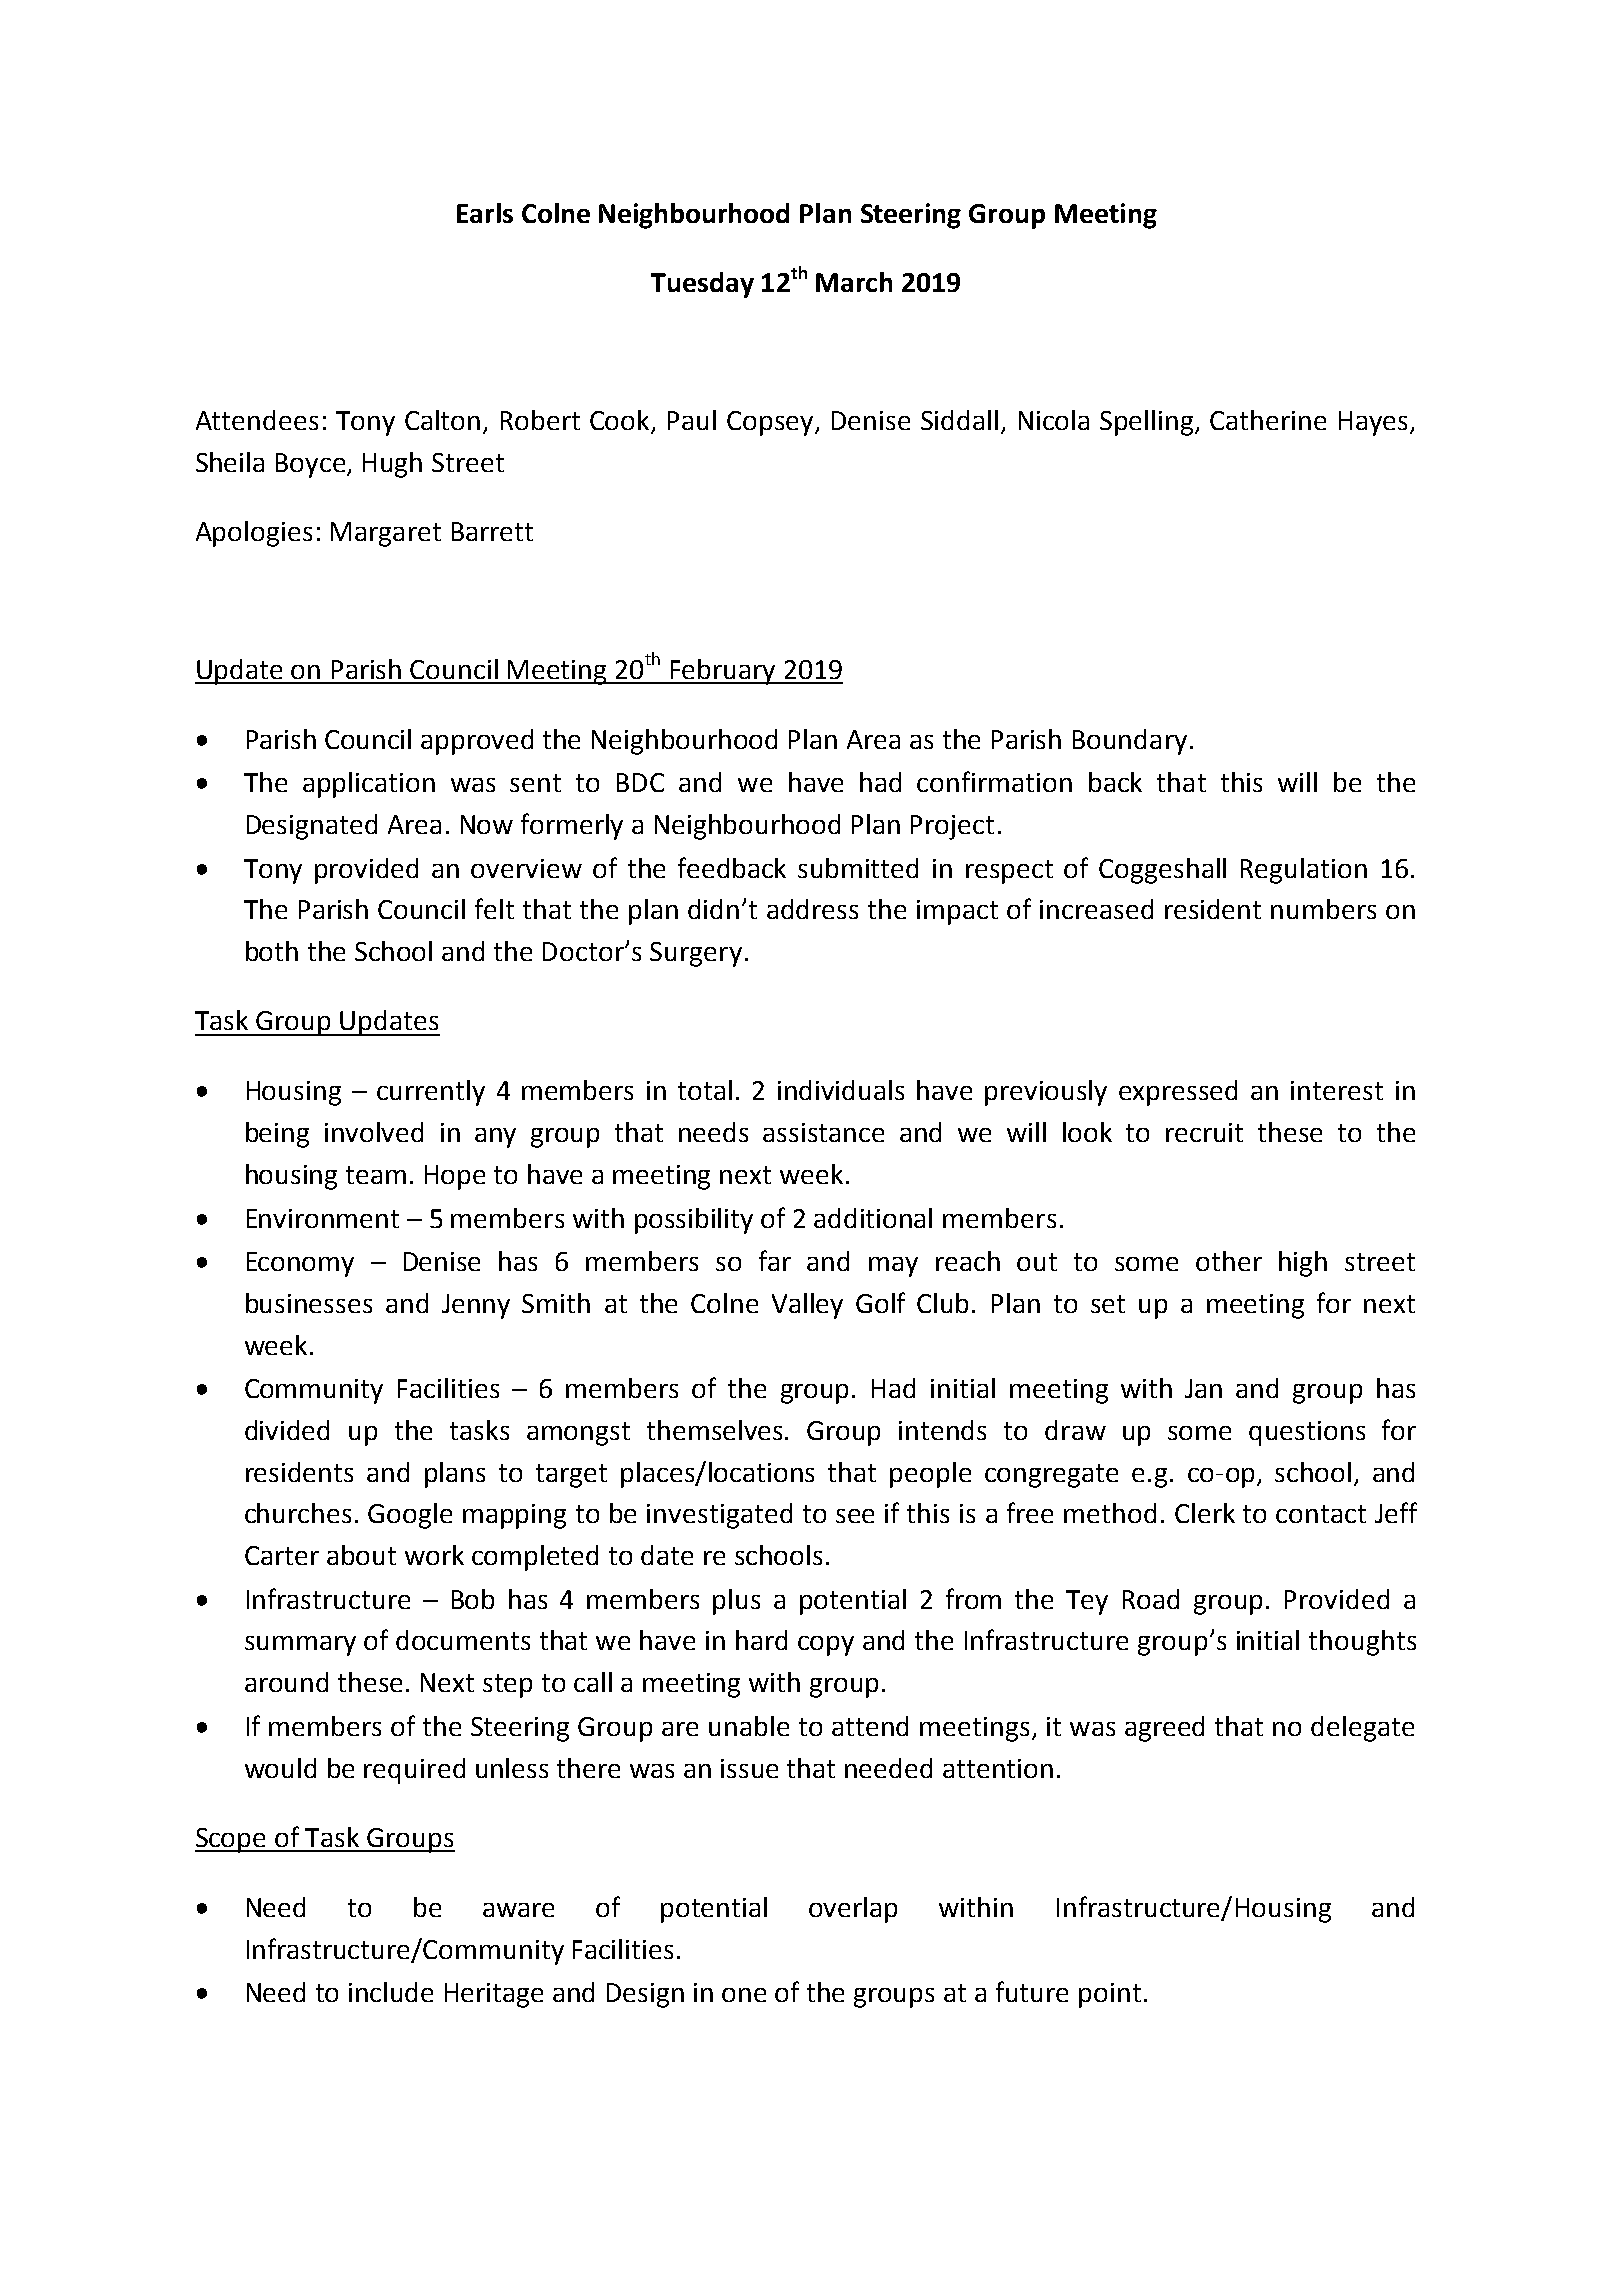 Image resolution: width=1612 pixels, height=2280 pixels. Describe the element at coordinates (369, 785) in the screenshot. I see `application` at that location.
